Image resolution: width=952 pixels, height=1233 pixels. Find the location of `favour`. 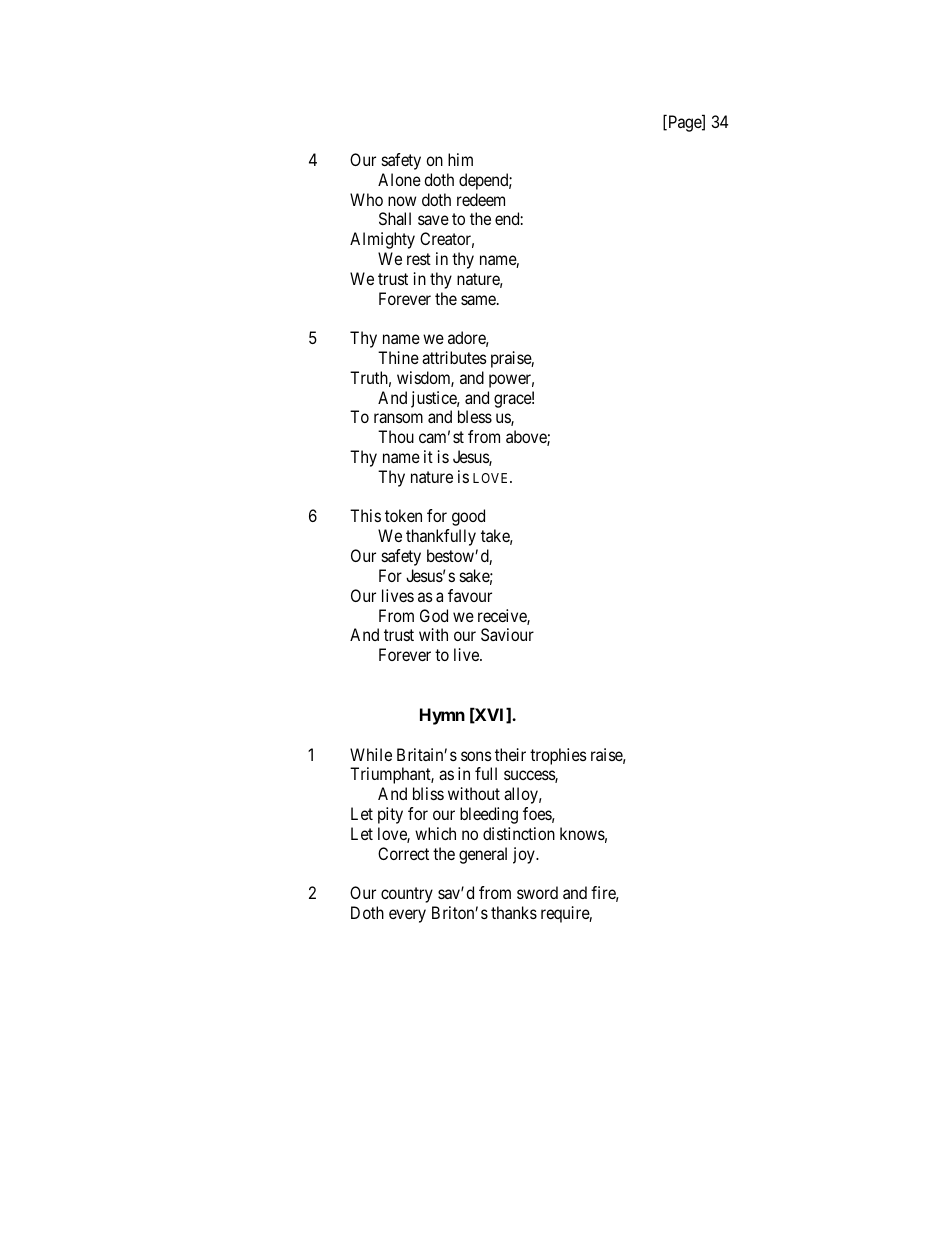

favour is located at coordinates (470, 595).
